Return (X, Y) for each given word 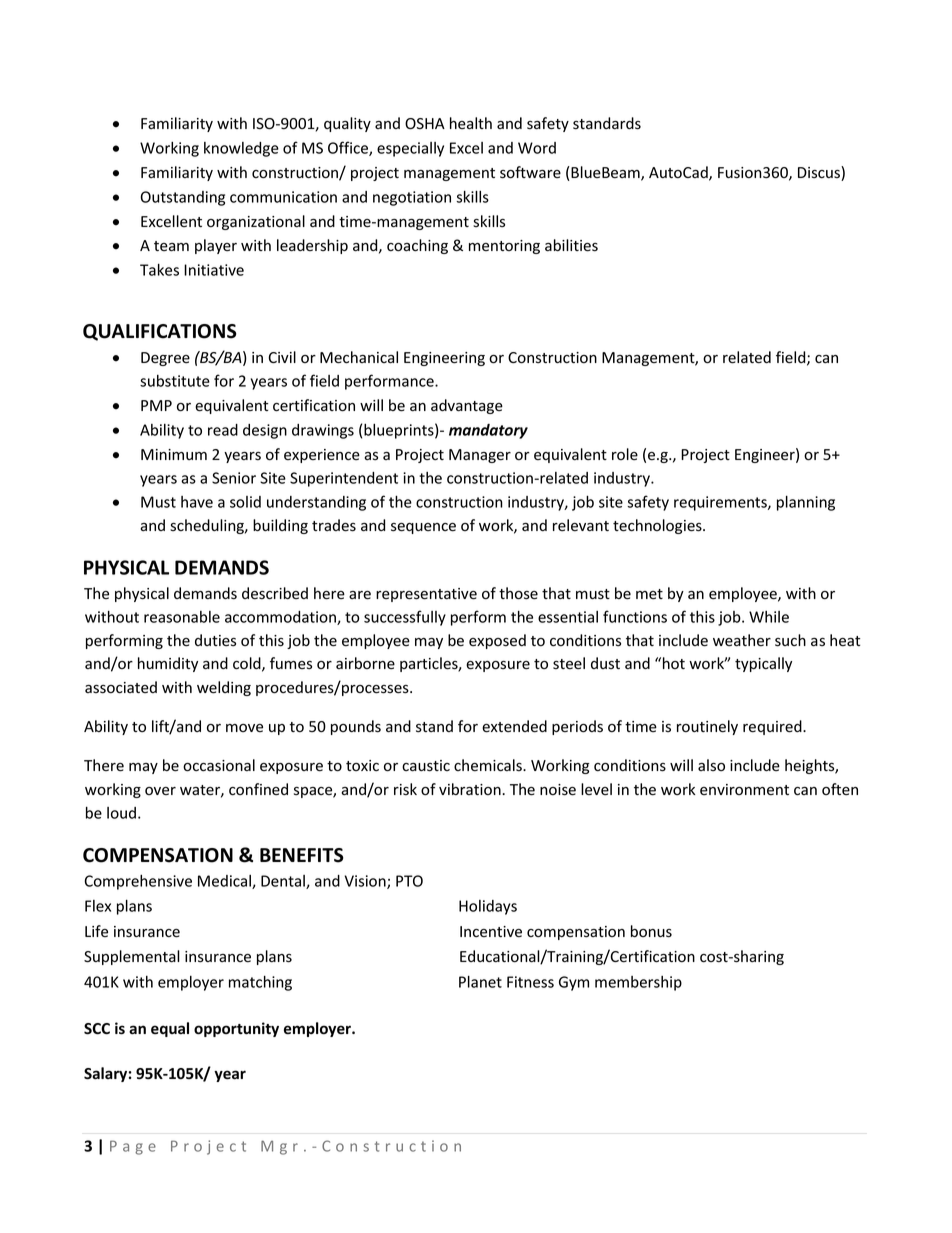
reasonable (182, 617)
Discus (820, 173)
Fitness (530, 982)
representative (426, 595)
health (471, 123)
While (769, 617)
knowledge (241, 149)
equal (170, 1029)
